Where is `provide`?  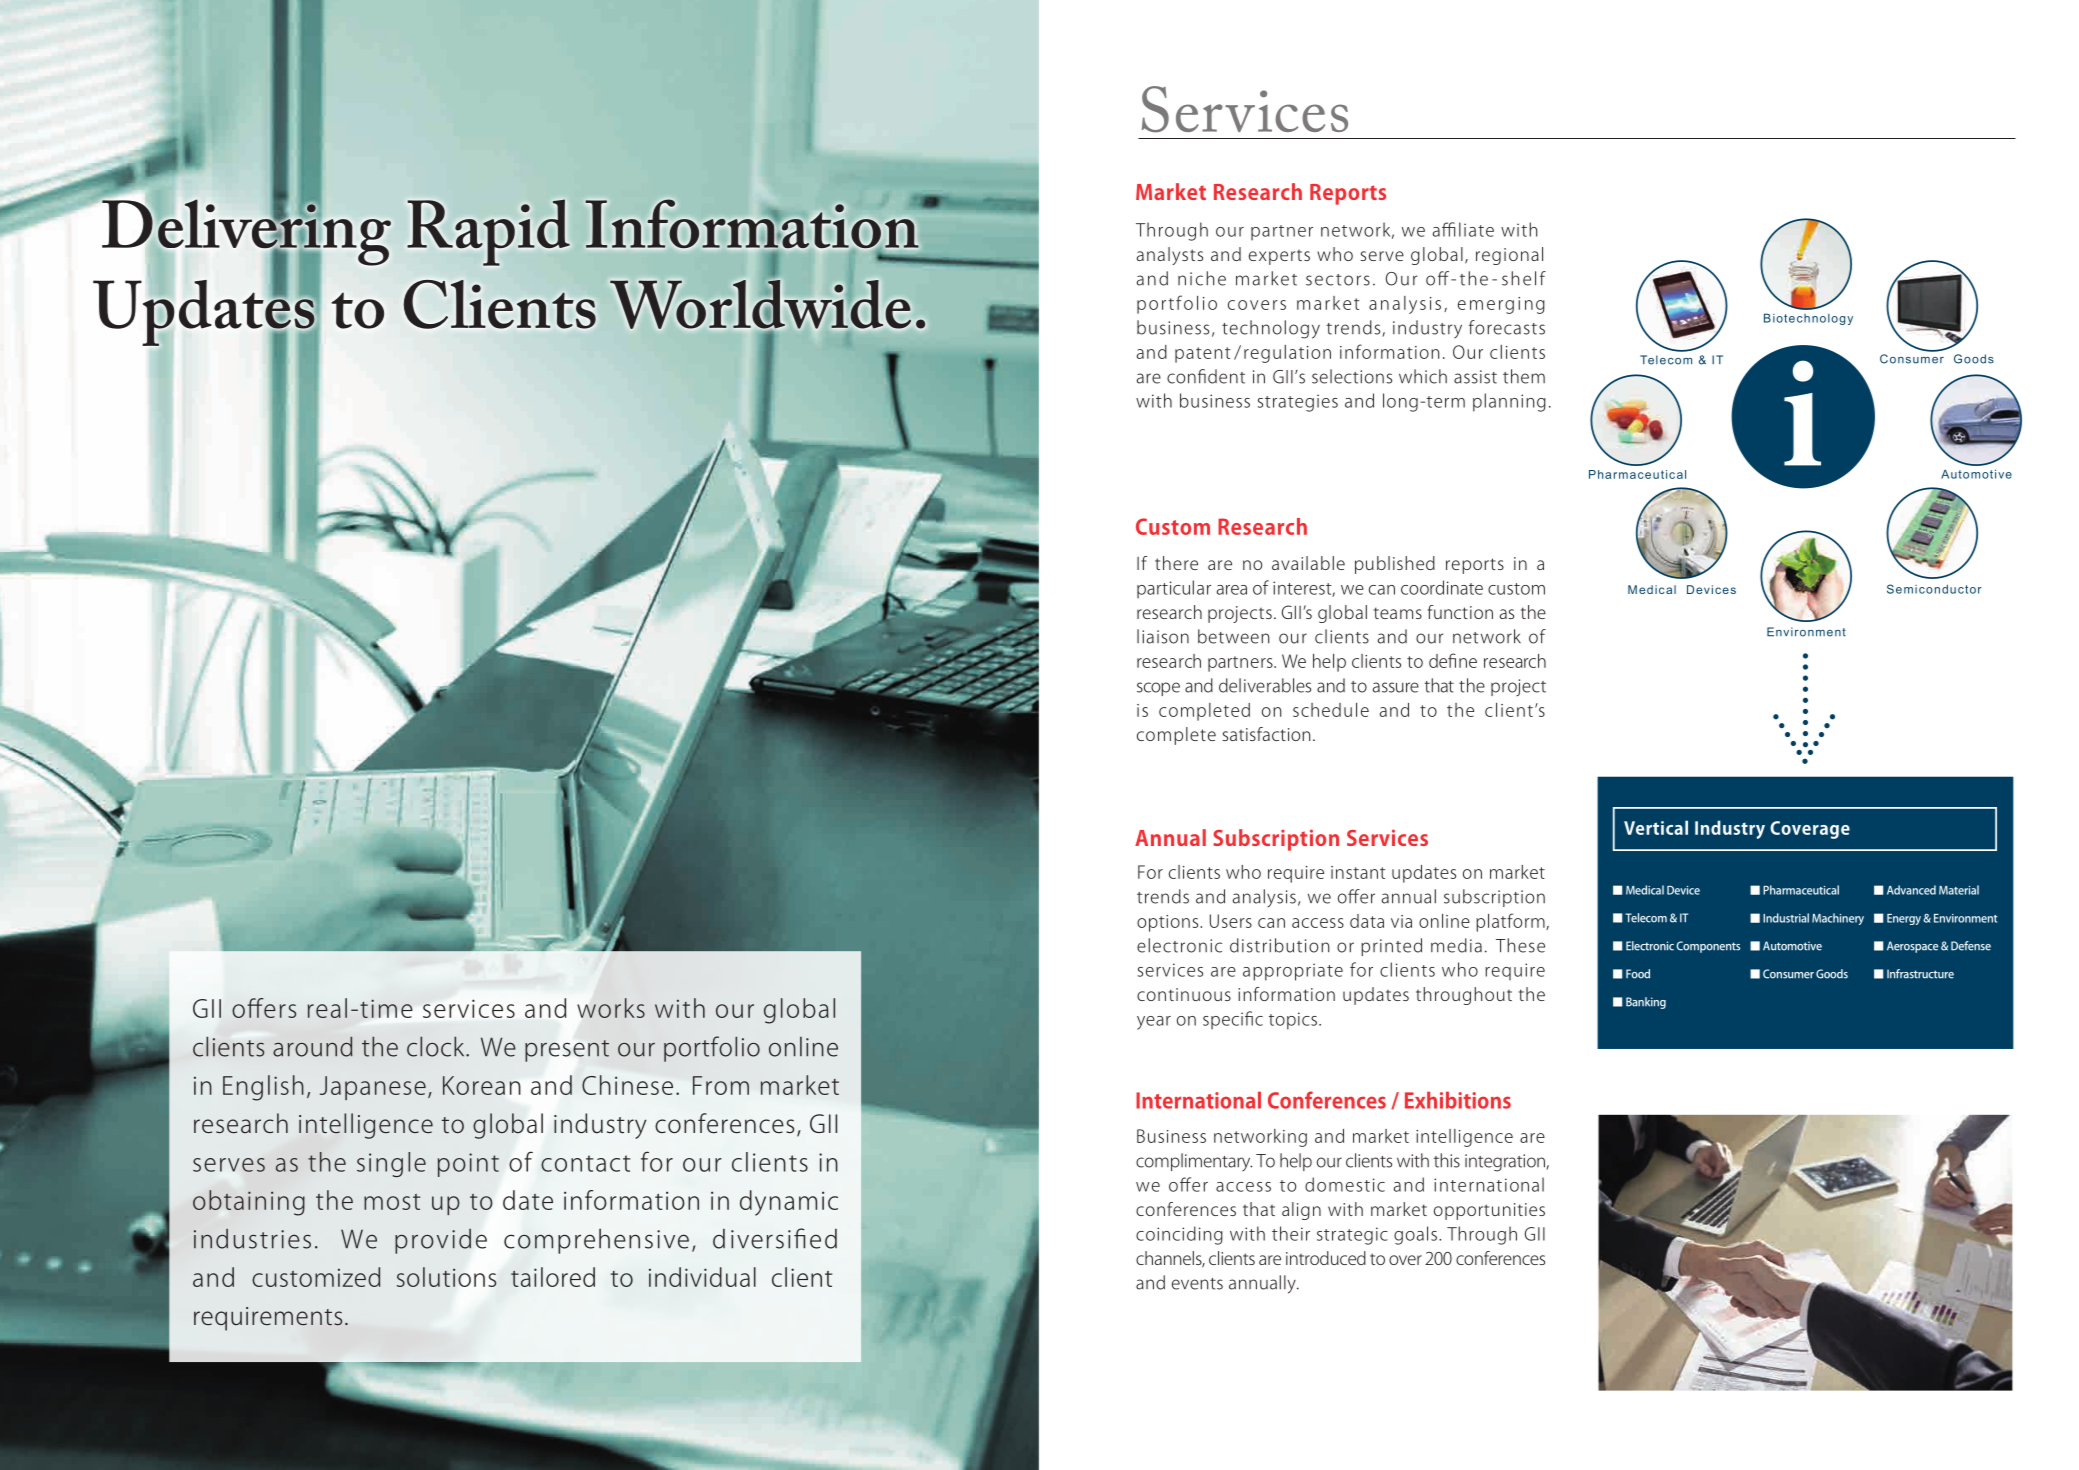 provide is located at coordinates (441, 1241).
